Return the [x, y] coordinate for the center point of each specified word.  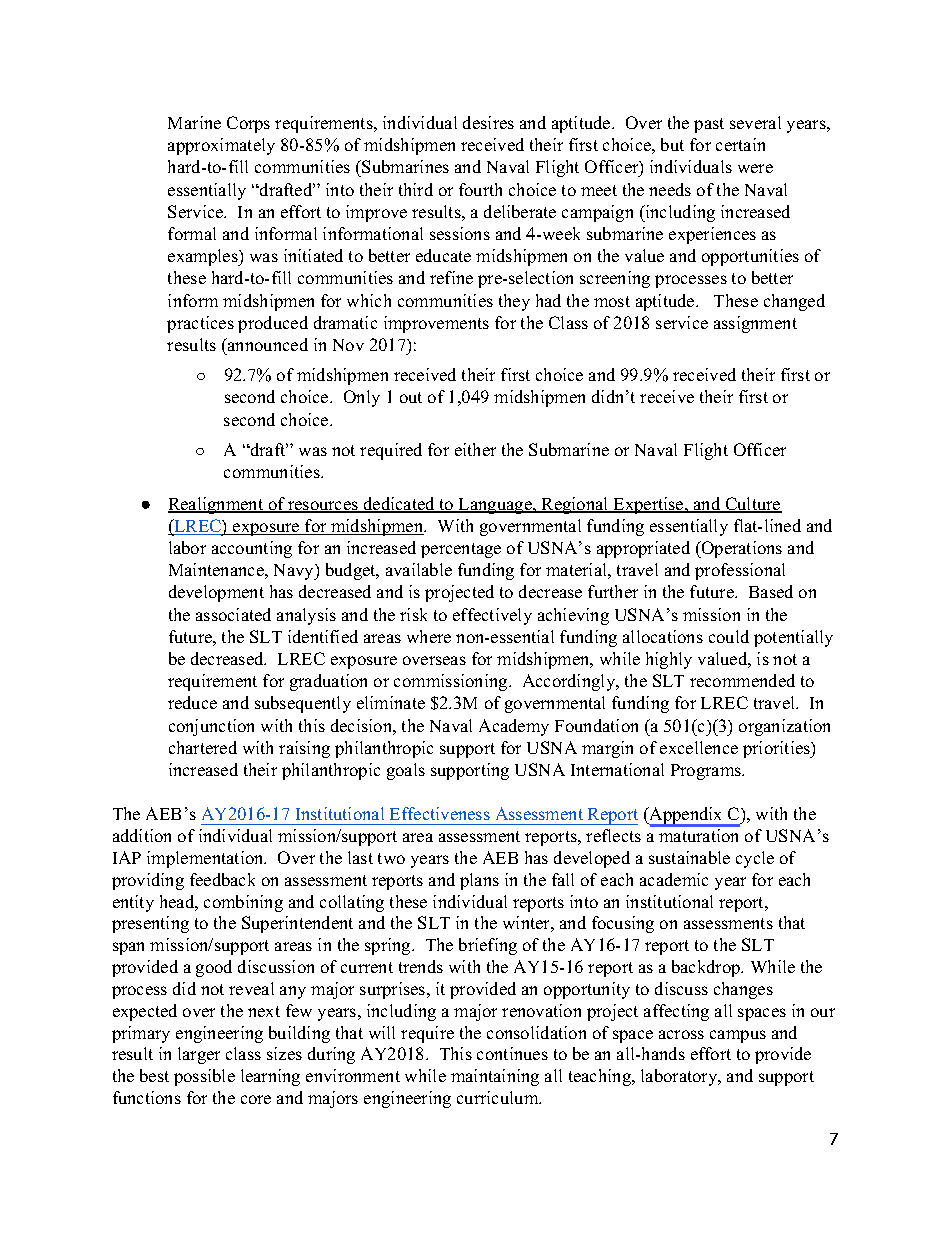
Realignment [217, 505]
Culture [752, 505]
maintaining [495, 1077]
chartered [203, 747]
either [475, 449]
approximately [221, 146]
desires [488, 122]
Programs [707, 772]
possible [204, 1077]
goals [406, 771]
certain [740, 144]
